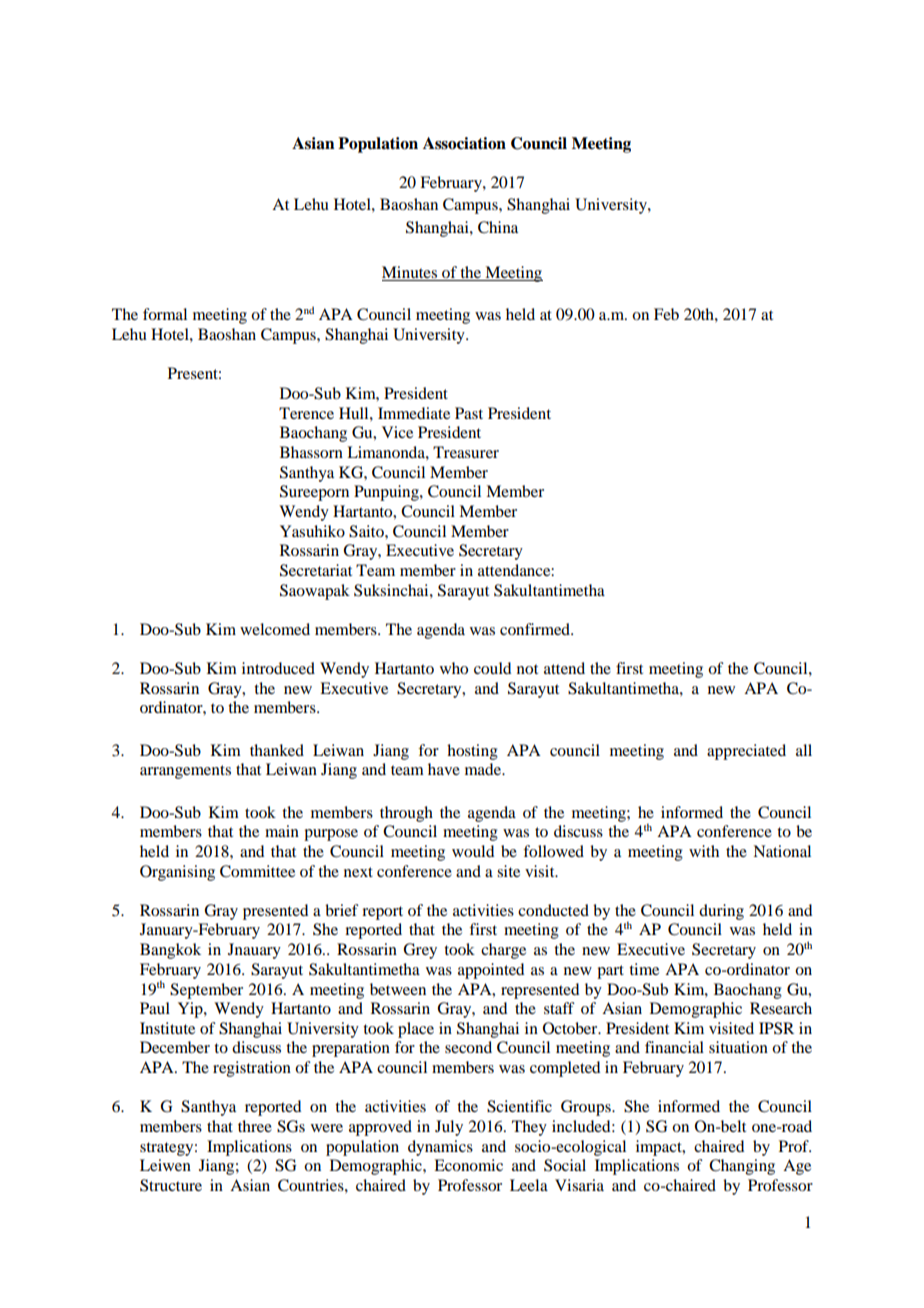 The image size is (924, 1308). Describe the element at coordinates (278, 668) in the screenshot. I see `introduced` at that location.
